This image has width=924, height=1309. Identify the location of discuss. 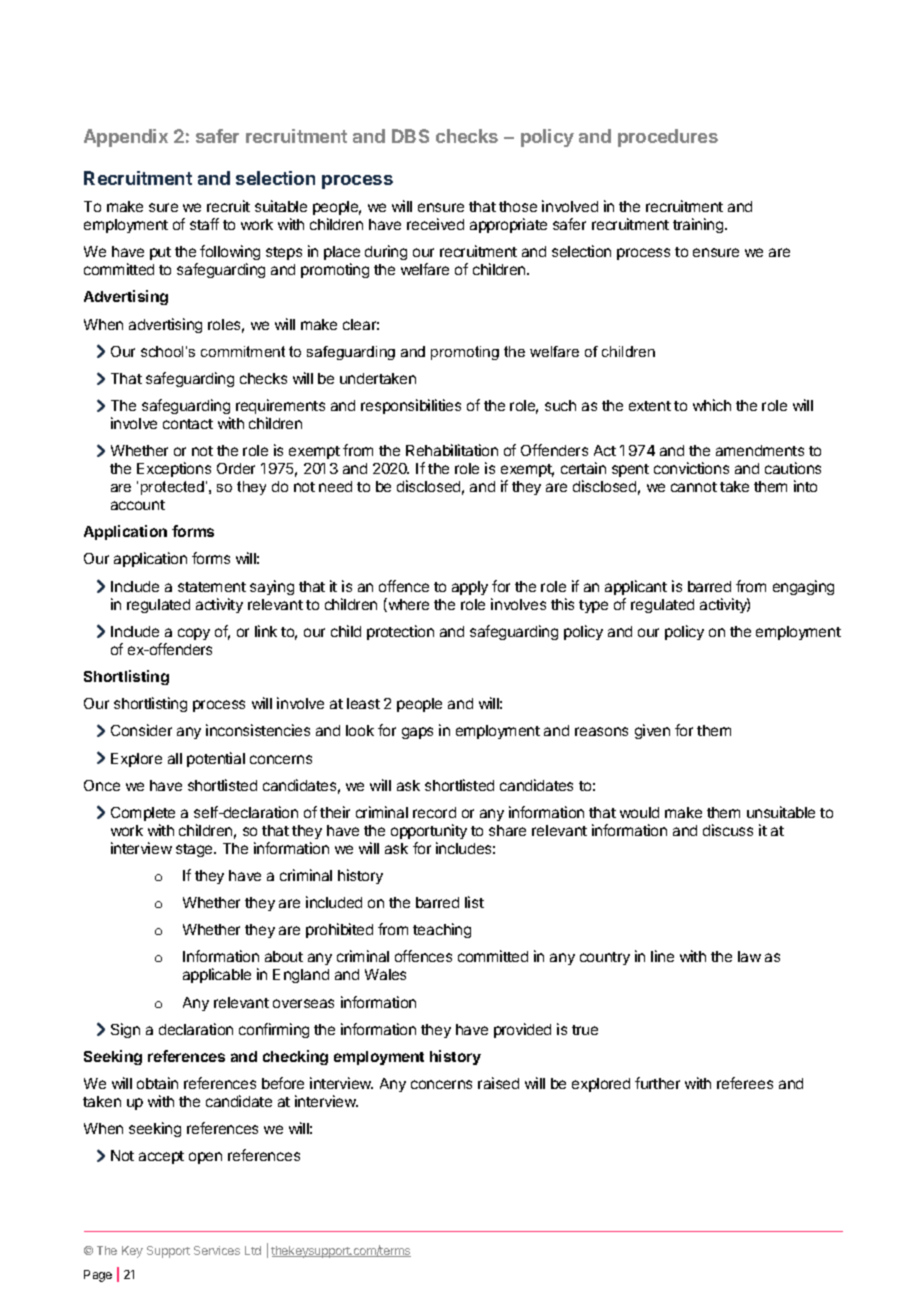
(728, 830).
